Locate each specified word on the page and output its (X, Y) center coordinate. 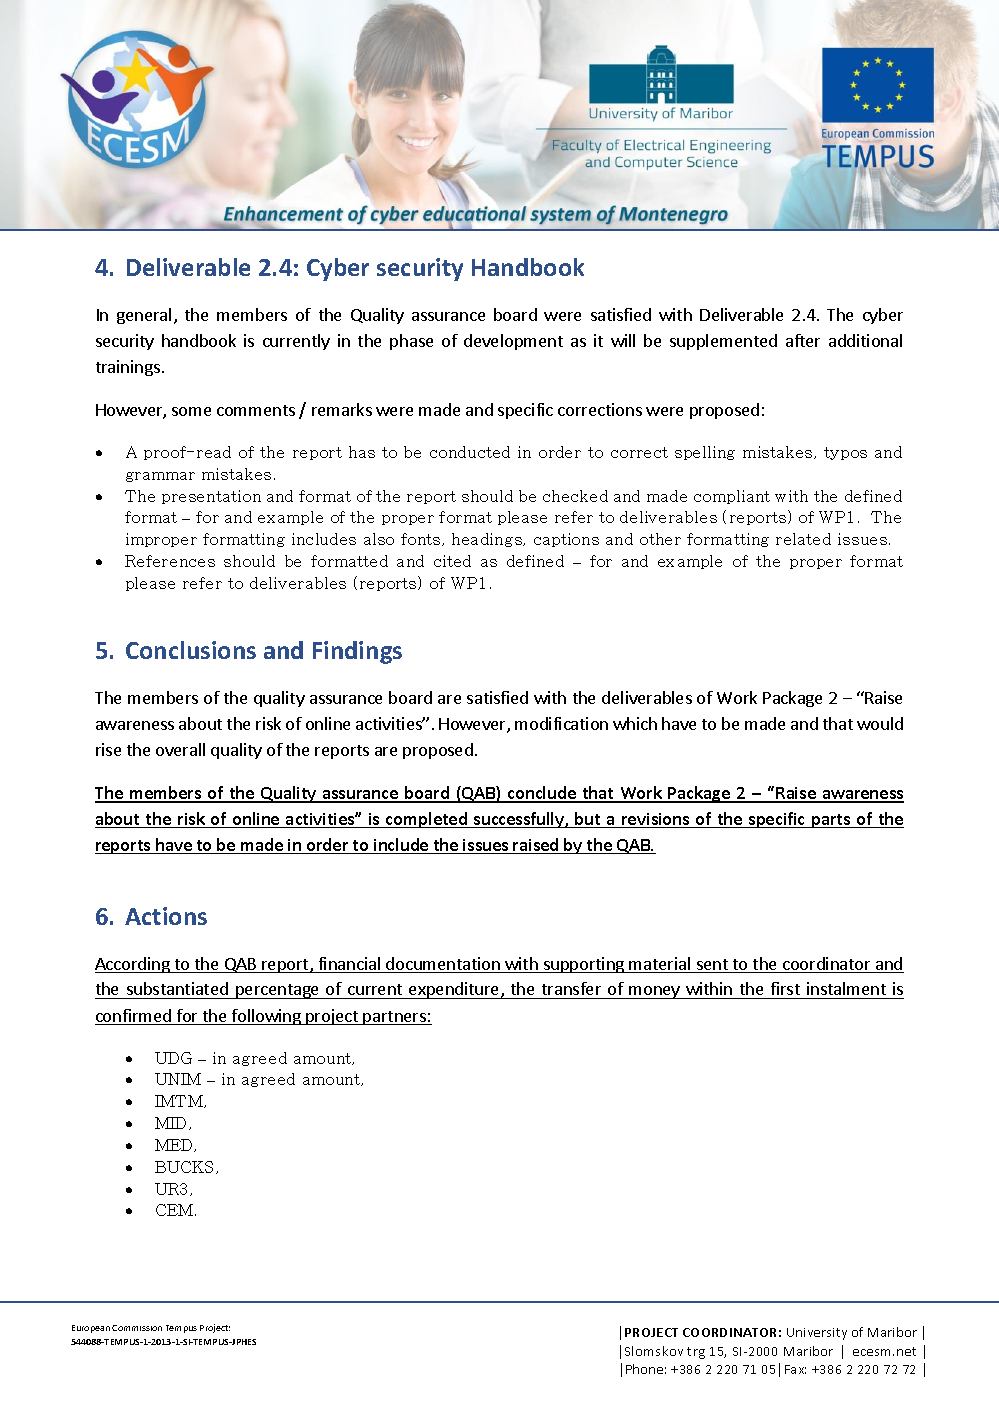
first (785, 990)
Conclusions (191, 650)
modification (561, 723)
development (513, 342)
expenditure (454, 990)
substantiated (177, 990)
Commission (137, 1328)
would (880, 723)
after (803, 340)
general (144, 316)
